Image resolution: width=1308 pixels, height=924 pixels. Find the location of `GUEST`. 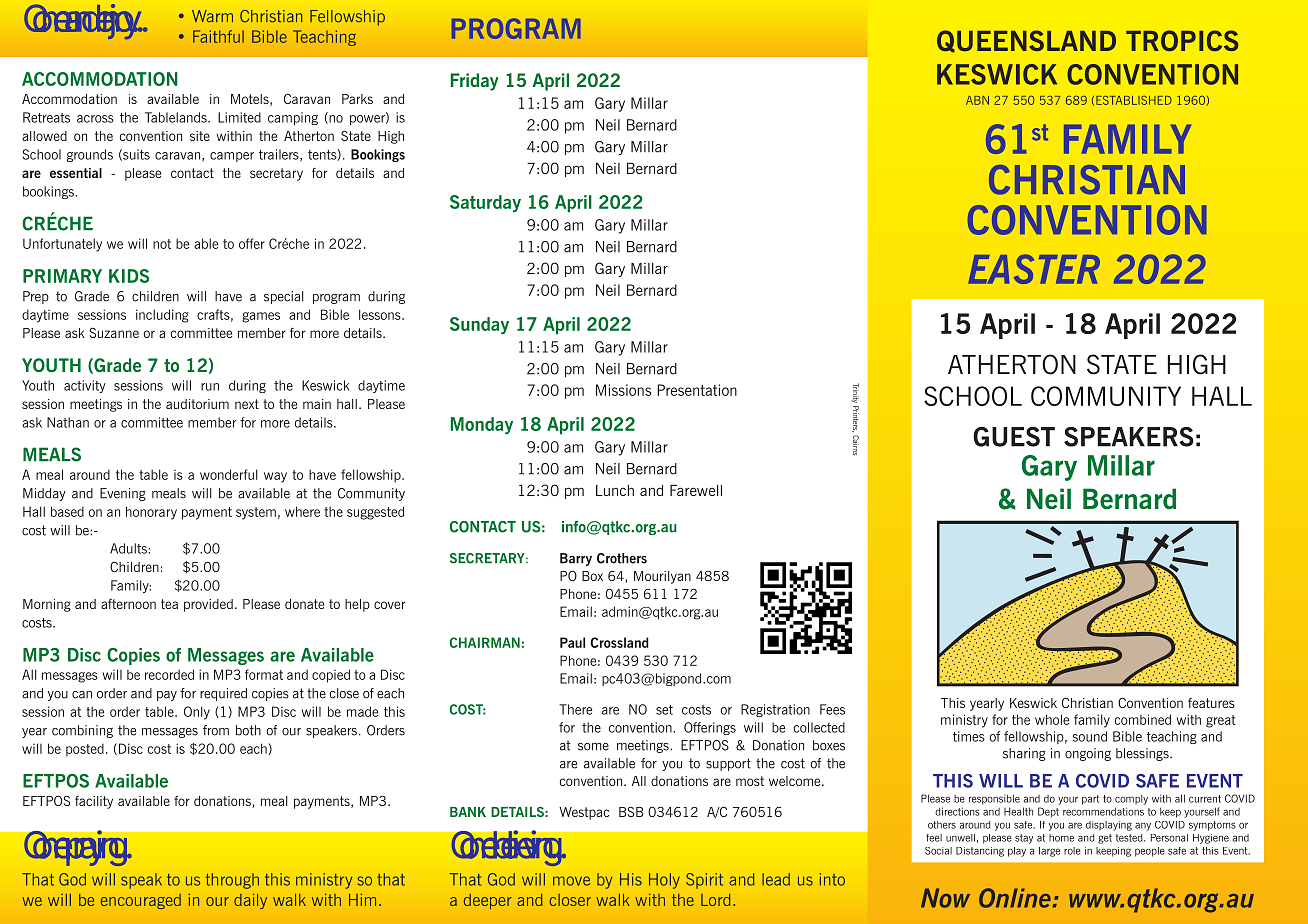

GUEST is located at coordinates (1014, 437).
